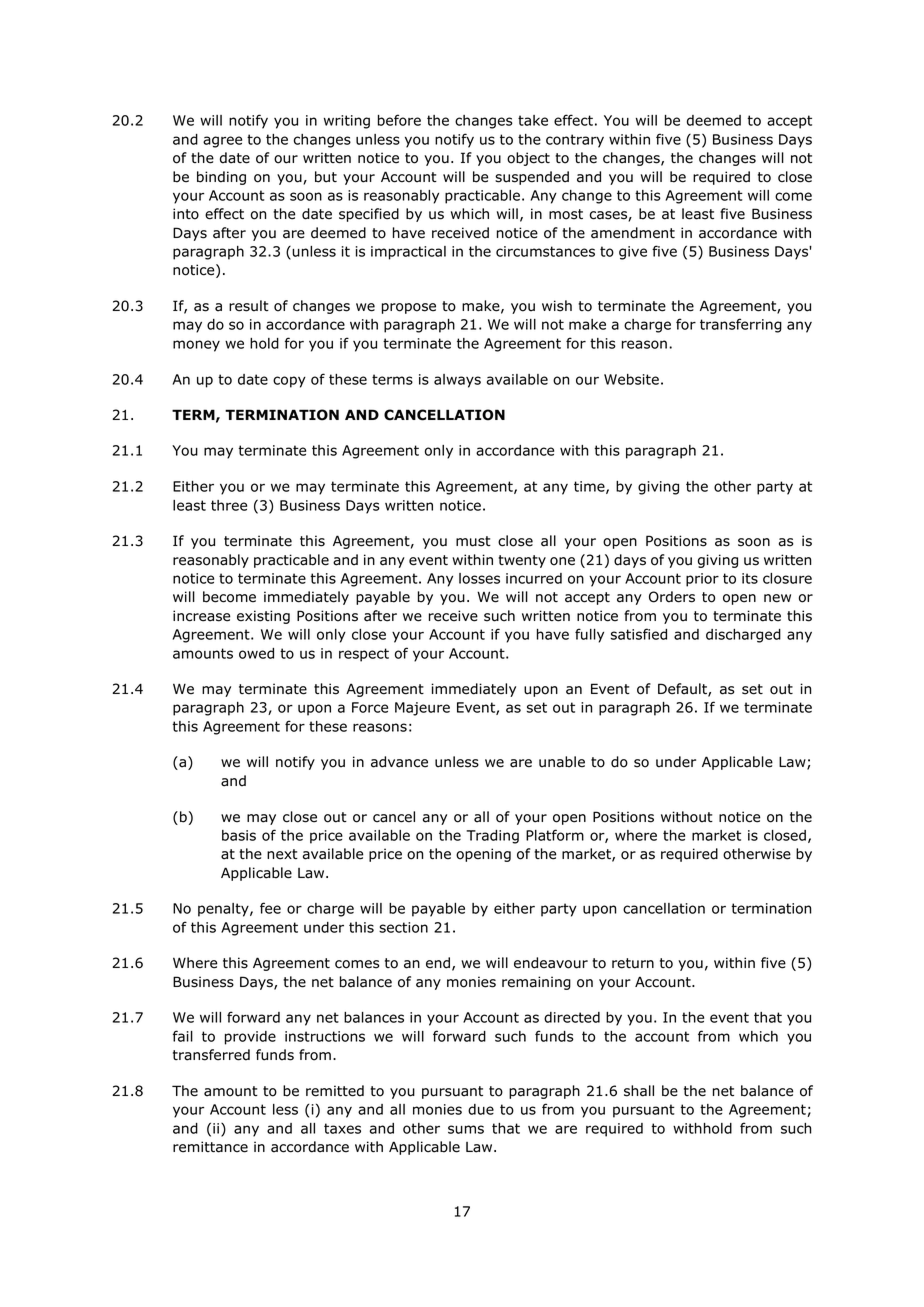  What do you see at coordinates (481, 1109) in the page?
I see `due` at bounding box center [481, 1109].
